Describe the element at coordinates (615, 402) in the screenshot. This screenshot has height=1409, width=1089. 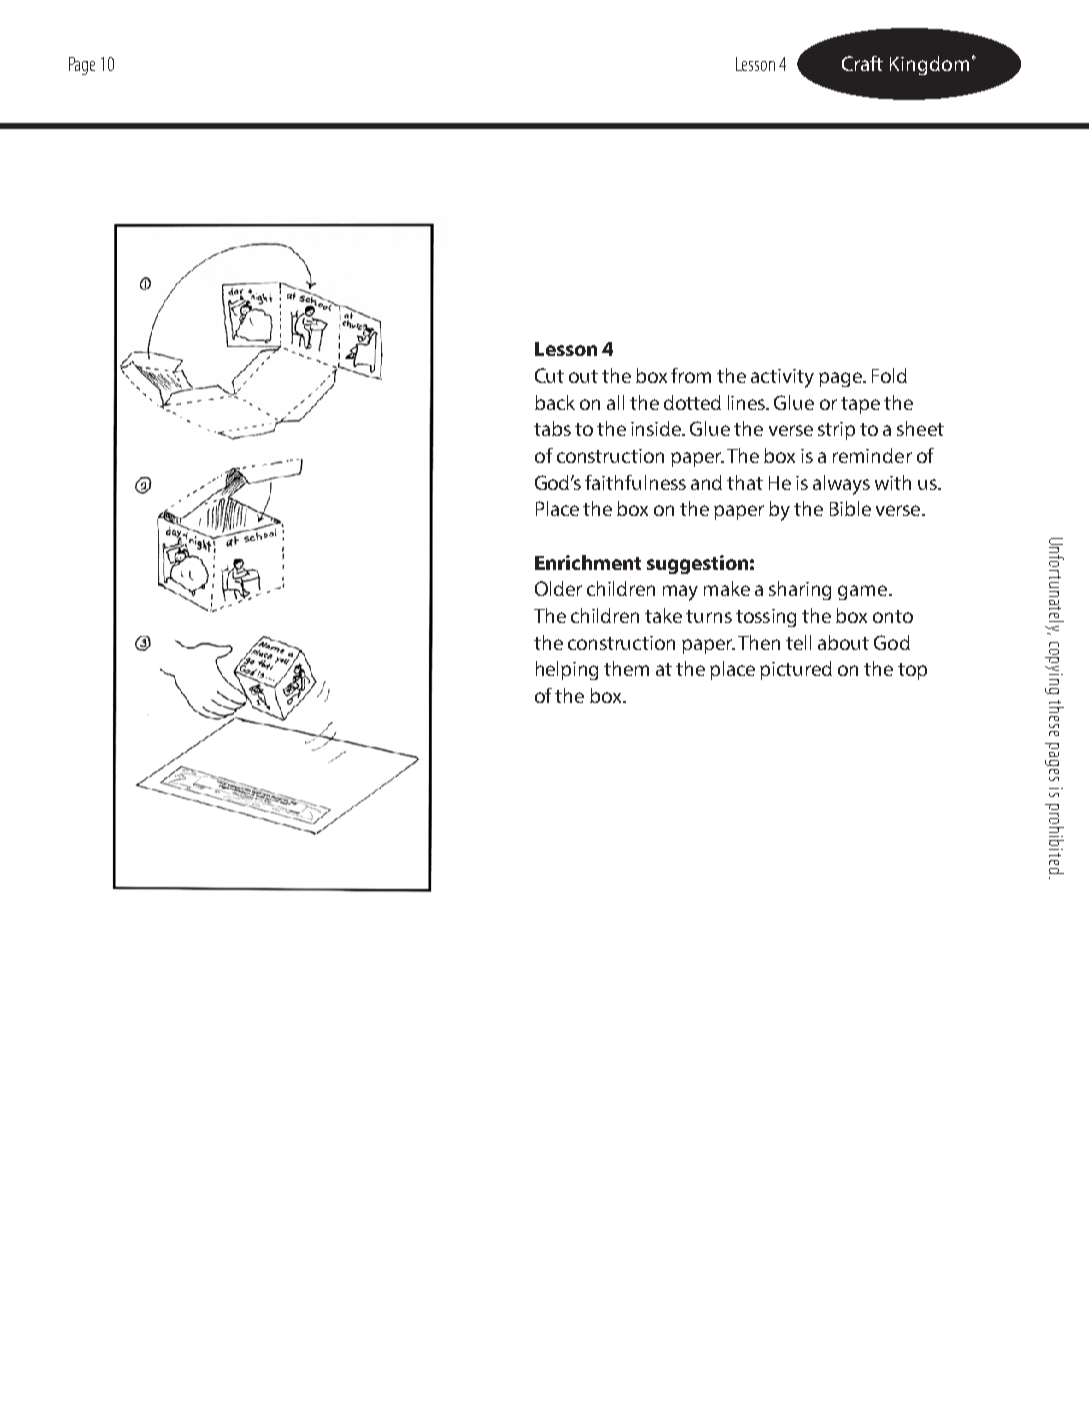
I see `all` at that location.
